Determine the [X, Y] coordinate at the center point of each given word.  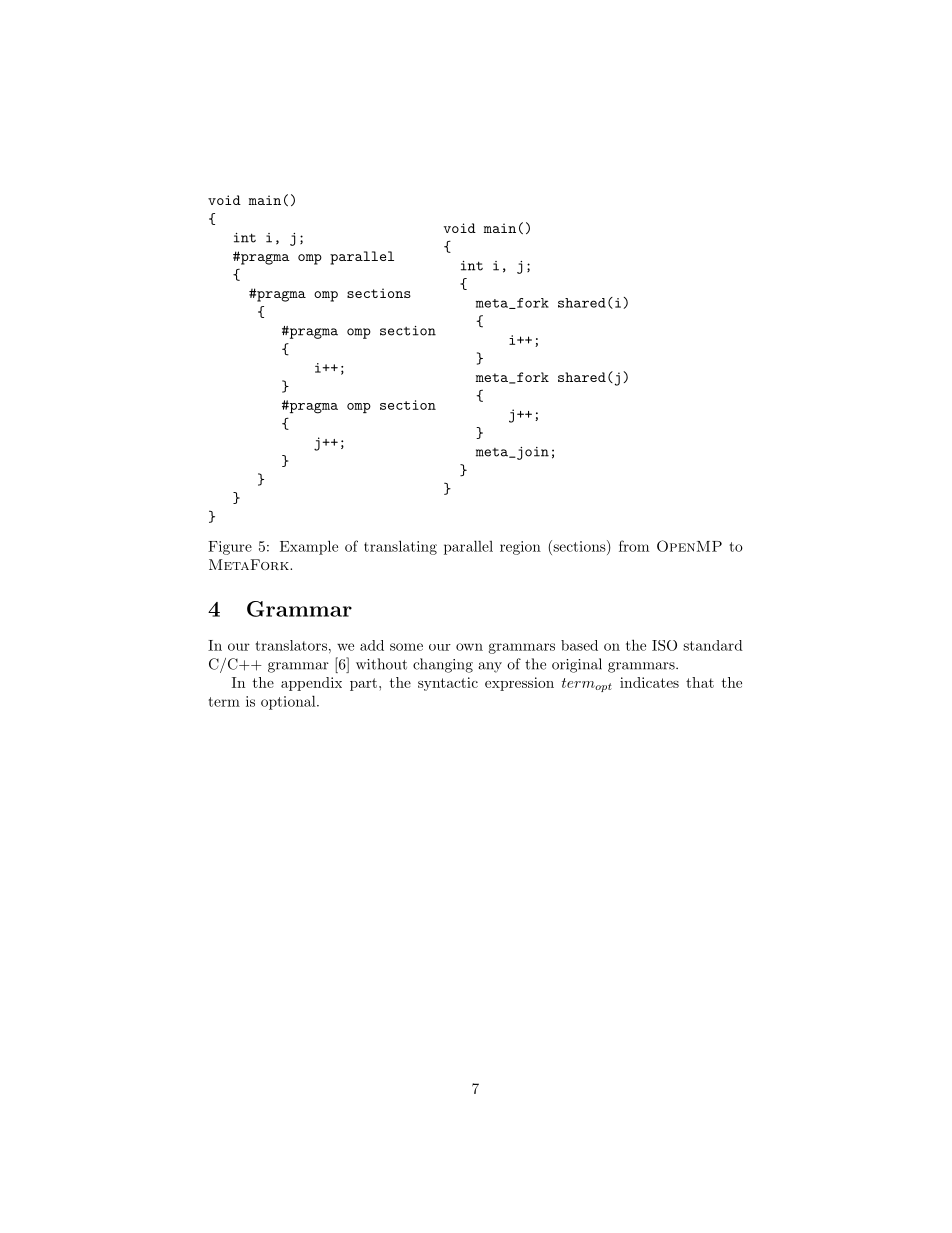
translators [291, 645]
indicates [649, 682]
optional [289, 702]
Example [309, 547]
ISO [664, 645]
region [520, 548]
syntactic [448, 684]
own [469, 647]
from [634, 546]
